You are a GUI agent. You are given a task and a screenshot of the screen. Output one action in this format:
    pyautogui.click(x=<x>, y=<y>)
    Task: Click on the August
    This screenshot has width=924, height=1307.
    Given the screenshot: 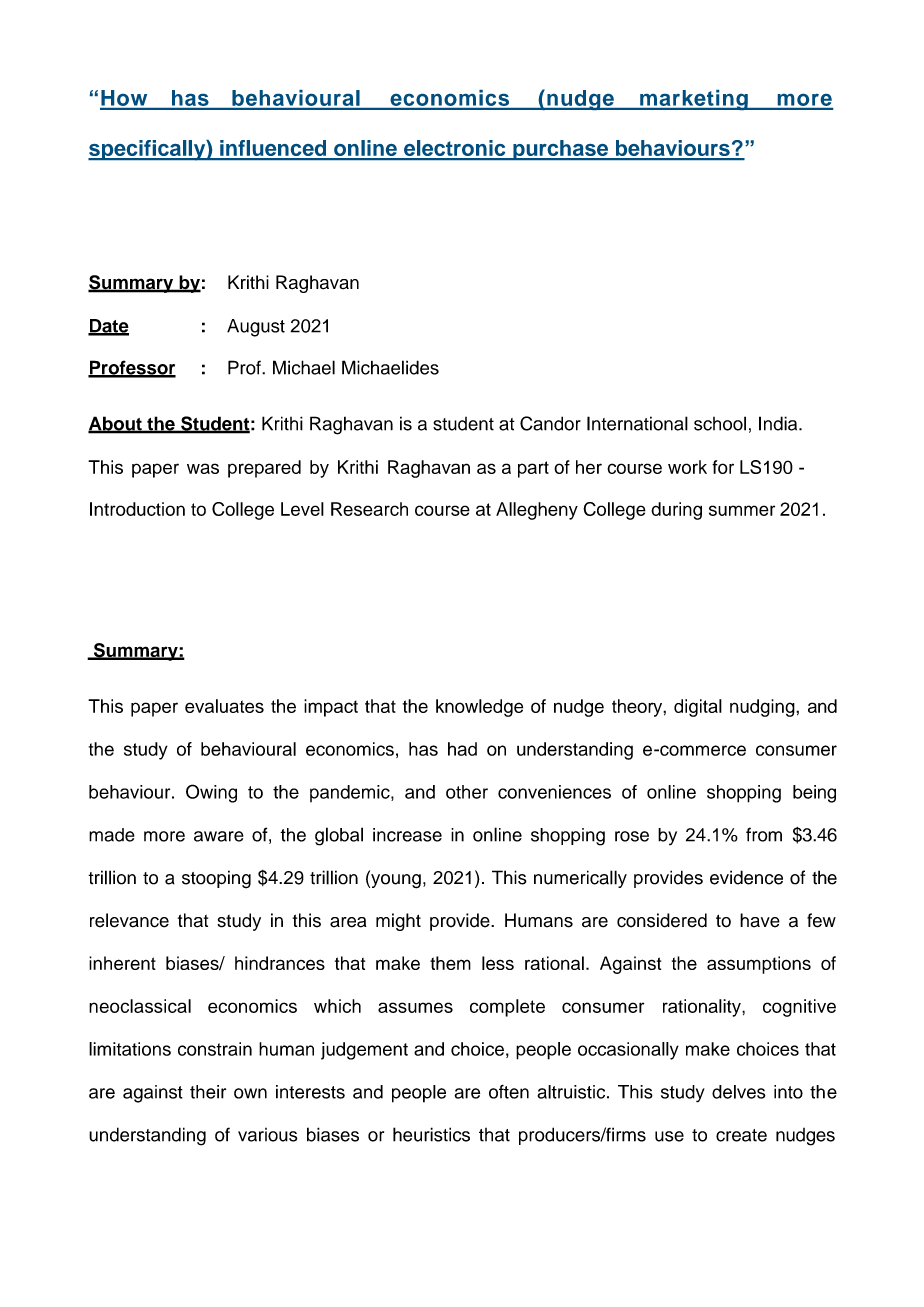 What is the action you would take?
    pyautogui.click(x=256, y=328)
